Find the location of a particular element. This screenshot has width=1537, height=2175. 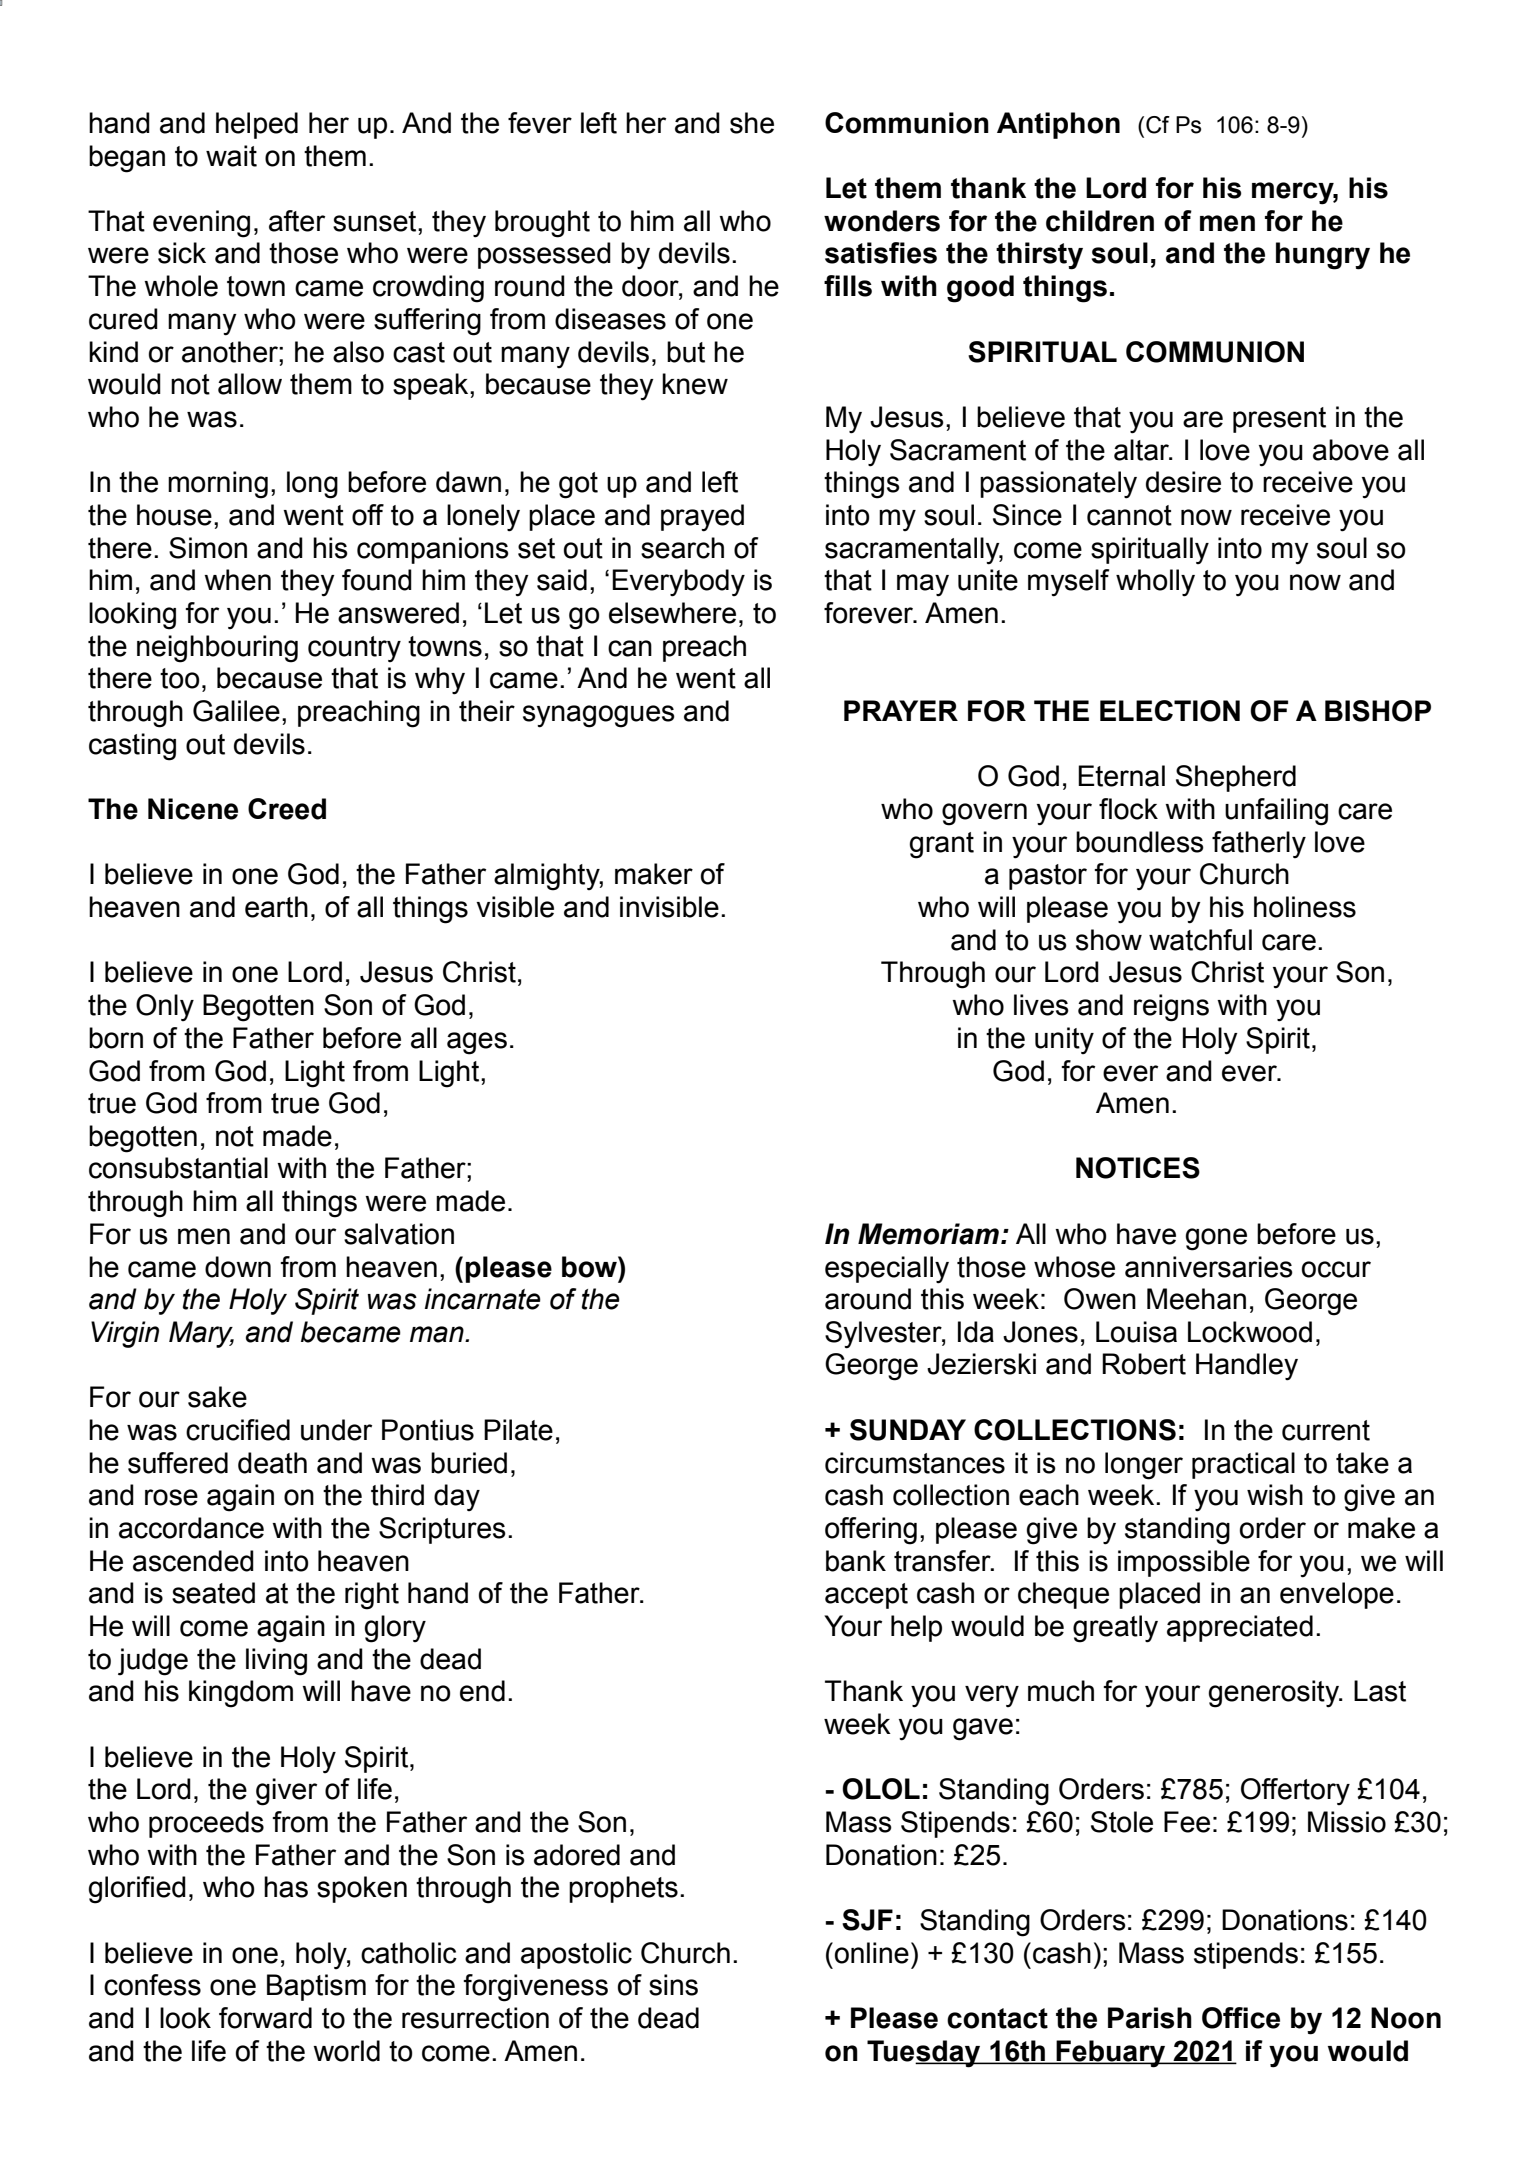

after is located at coordinates (297, 221).
